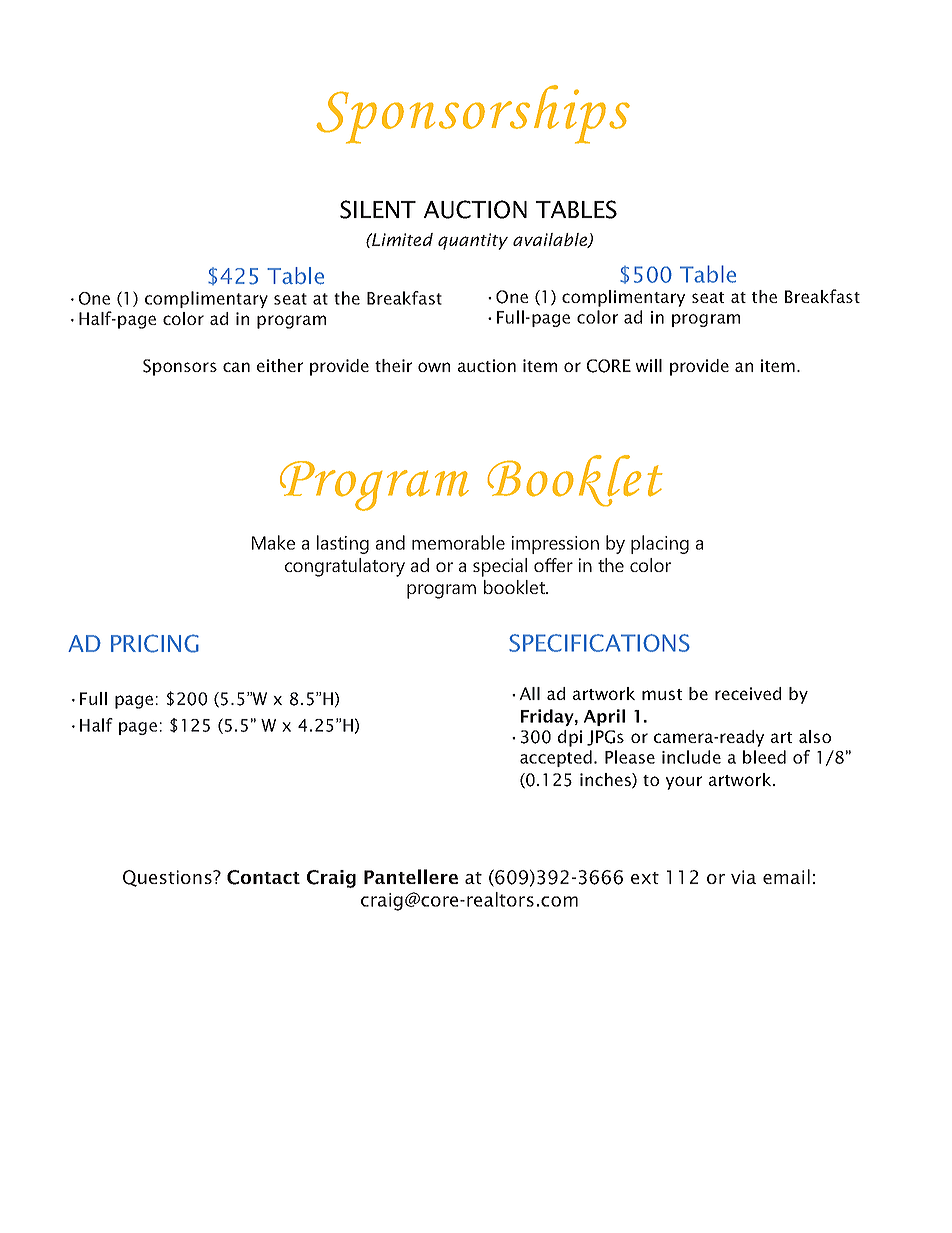  What do you see at coordinates (236, 367) in the document?
I see `can` at bounding box center [236, 367].
